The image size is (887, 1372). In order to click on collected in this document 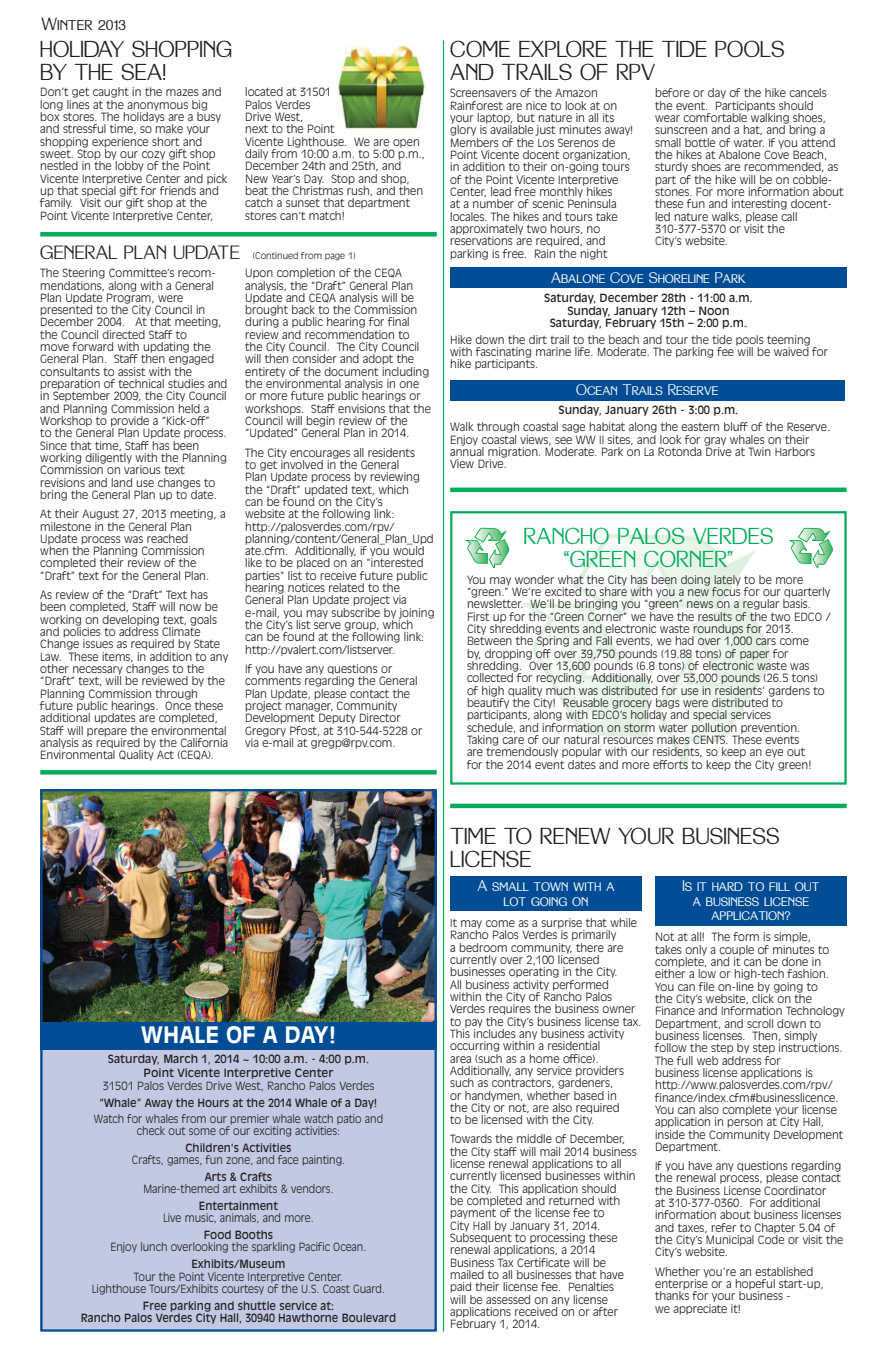, I will do `click(491, 676)`.
